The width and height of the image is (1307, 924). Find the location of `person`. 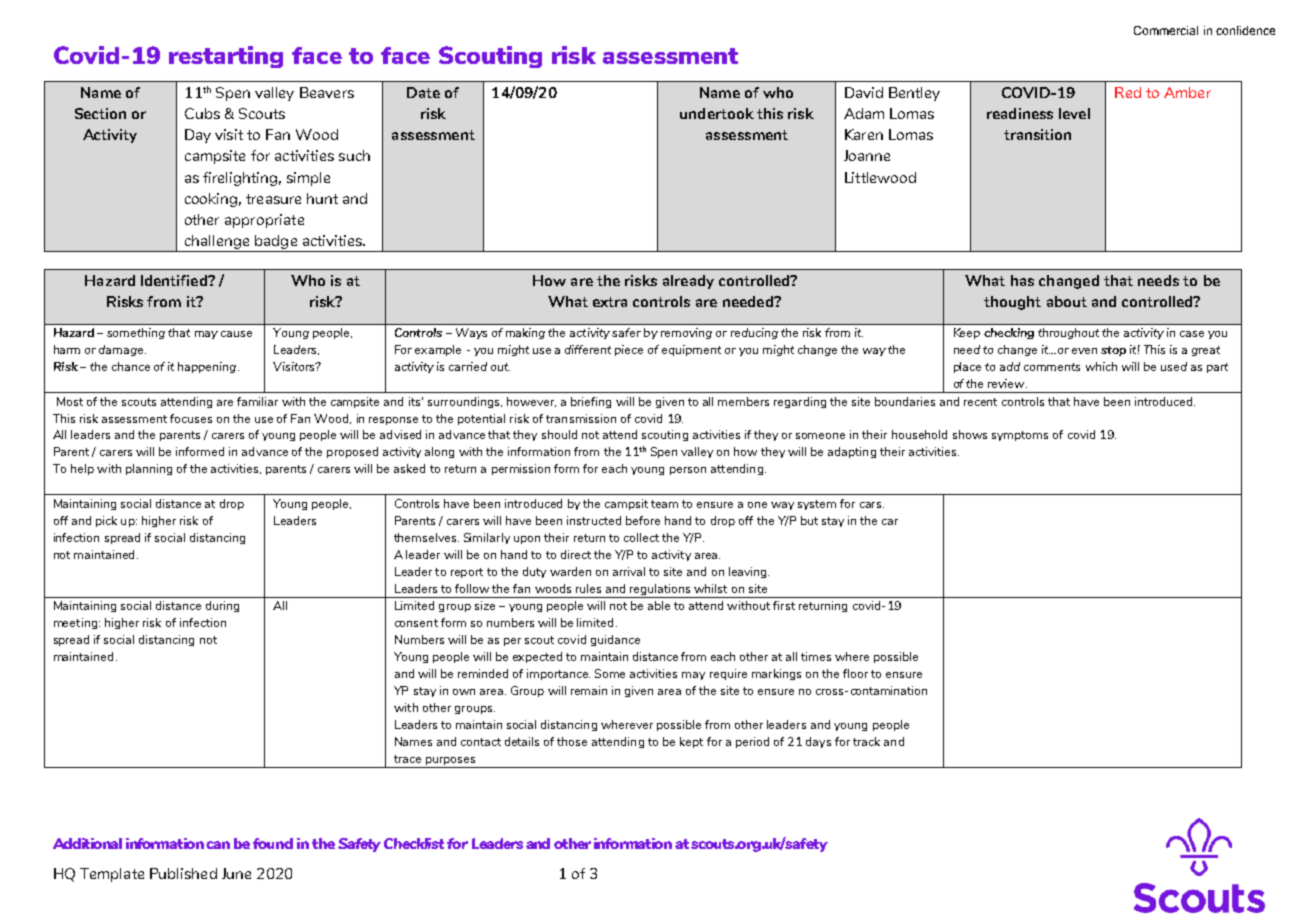

person is located at coordinates (688, 471).
